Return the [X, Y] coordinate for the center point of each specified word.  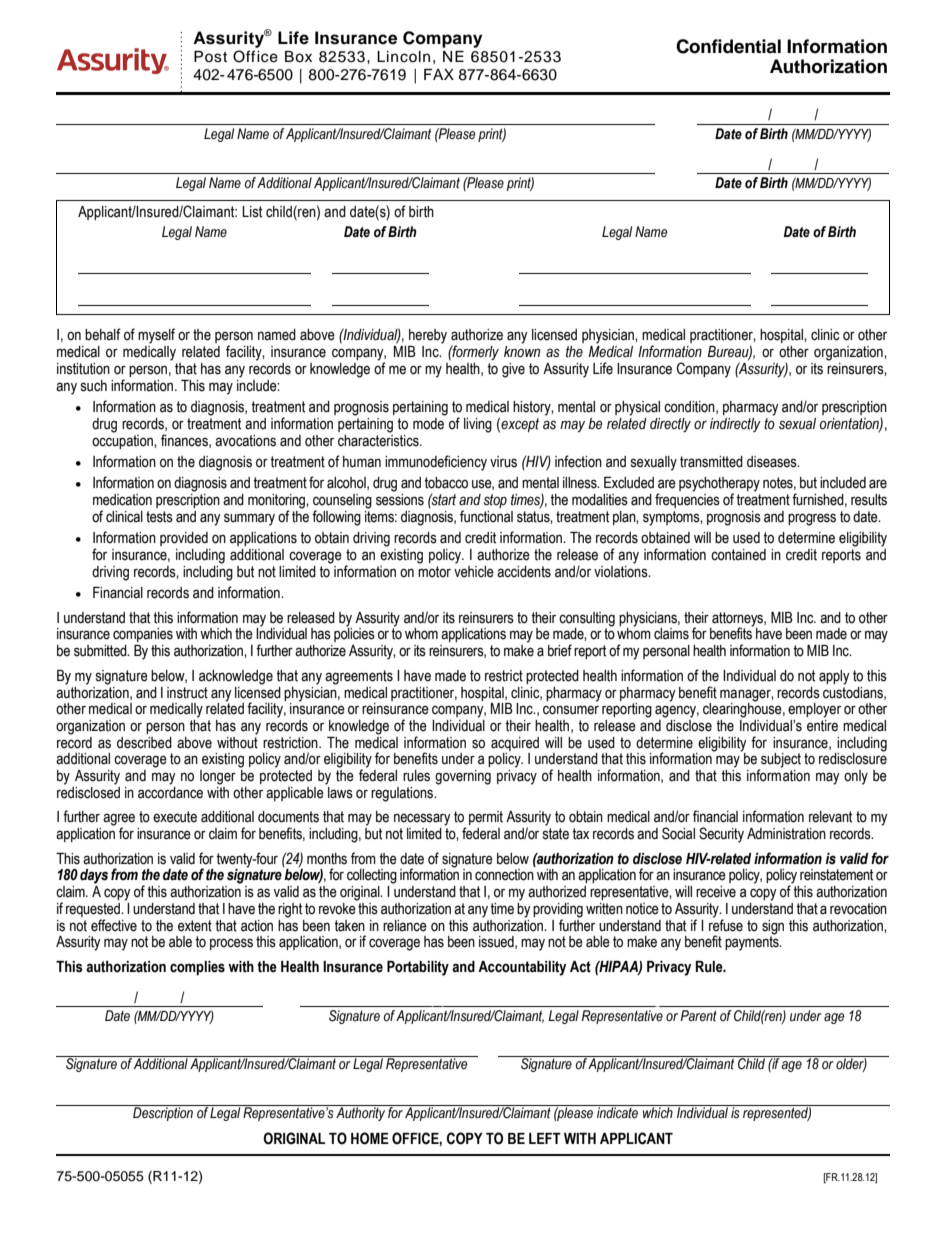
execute [175, 817]
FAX [439, 74]
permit [486, 818]
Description [163, 1113]
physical [637, 408]
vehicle [474, 570]
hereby [428, 336]
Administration [786, 834]
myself [156, 336]
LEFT [545, 1138]
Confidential [728, 46]
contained [738, 555]
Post [210, 57]
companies [143, 635]
